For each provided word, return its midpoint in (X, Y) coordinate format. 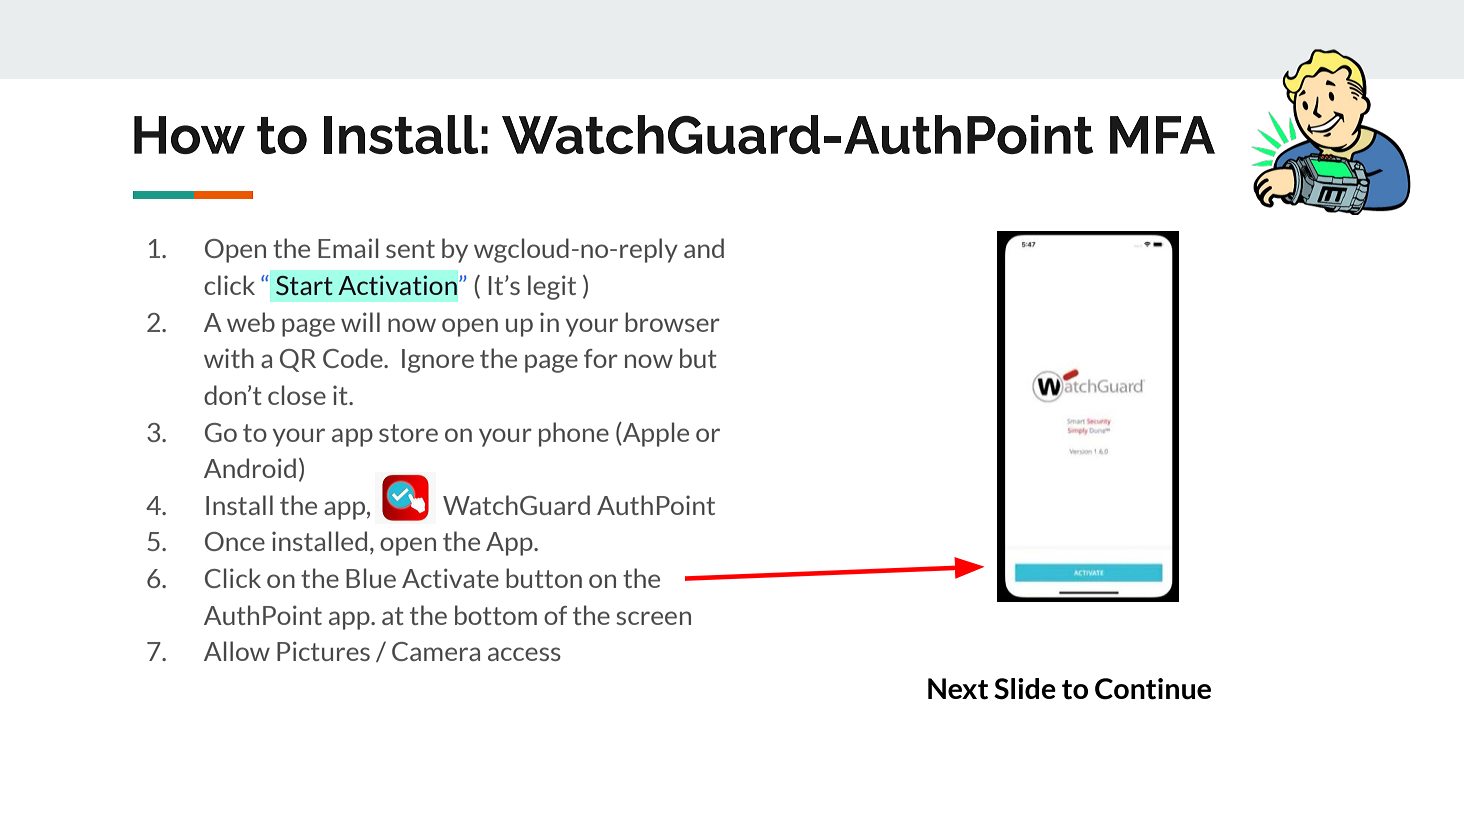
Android (250, 468)
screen (653, 618)
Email (348, 248)
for (601, 358)
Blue (371, 578)
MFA (1162, 135)
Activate (450, 578)
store (408, 433)
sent (410, 249)
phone (574, 434)
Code (354, 358)
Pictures (323, 651)
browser (672, 322)
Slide (1025, 689)
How (189, 135)
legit (552, 287)
